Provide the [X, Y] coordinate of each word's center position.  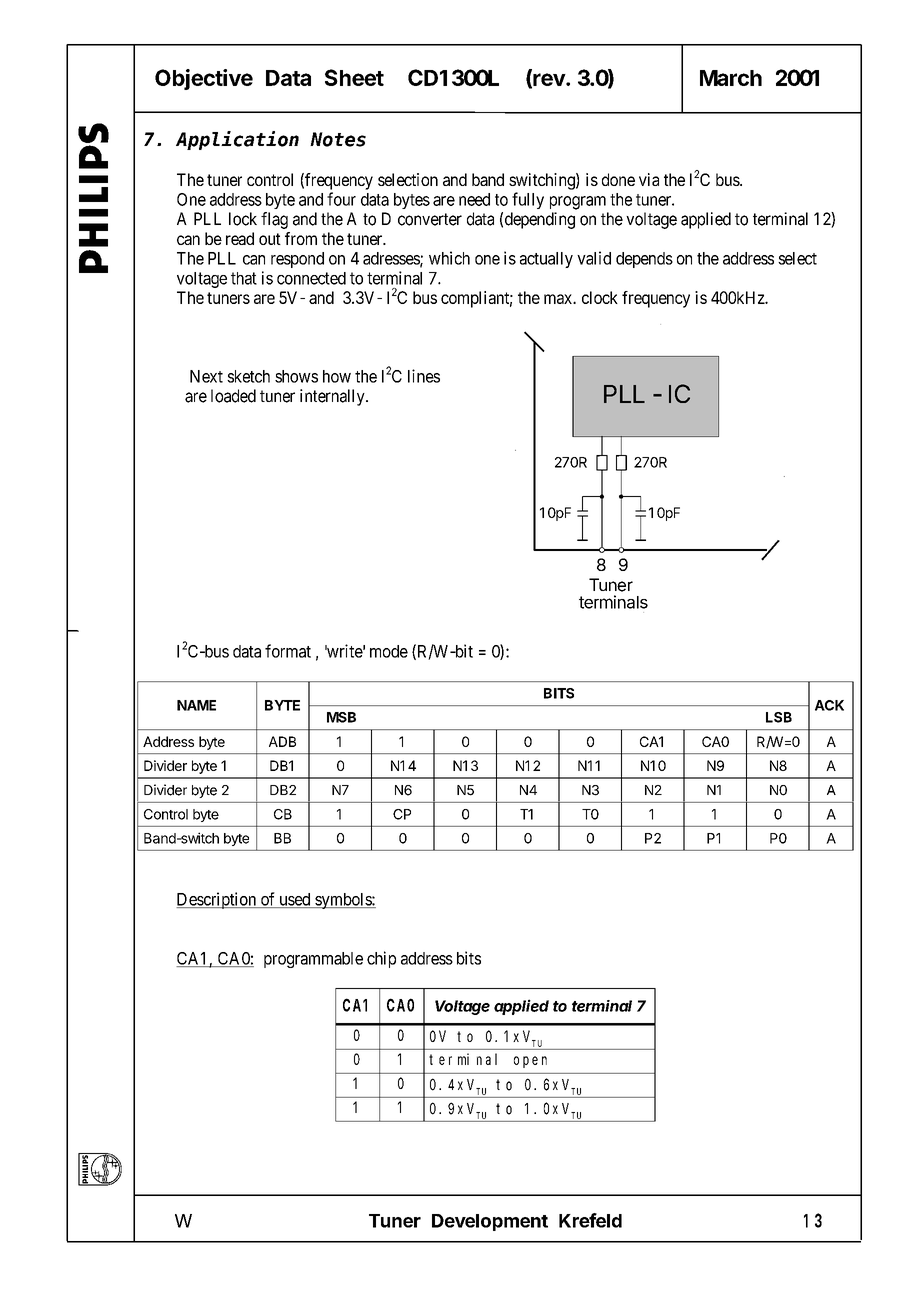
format [288, 651]
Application [237, 140]
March [731, 78]
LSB [779, 717]
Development [490, 1222]
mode [389, 651]
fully [528, 200]
